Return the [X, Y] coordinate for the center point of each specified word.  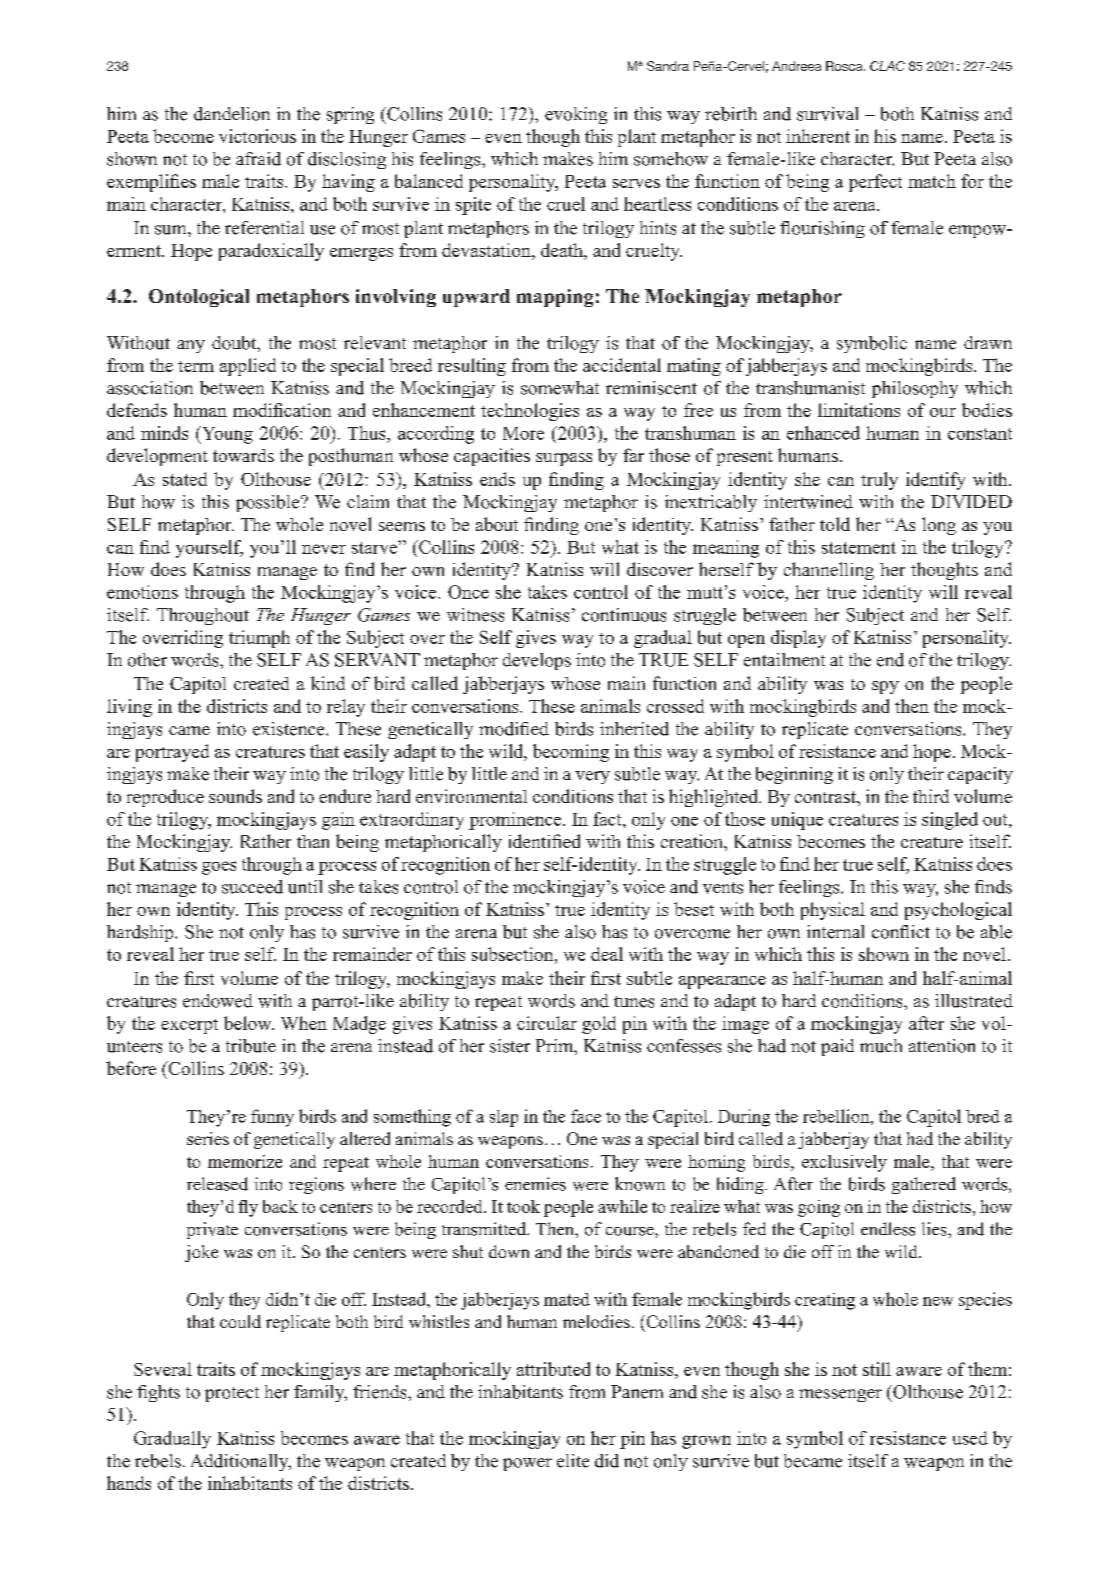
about [497, 524]
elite [573, 1461]
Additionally [241, 1462]
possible [269, 503]
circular [547, 1023]
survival [827, 114]
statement [859, 548]
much [881, 1046]
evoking [576, 115]
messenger [840, 1395]
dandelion [232, 114]
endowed [218, 1001]
